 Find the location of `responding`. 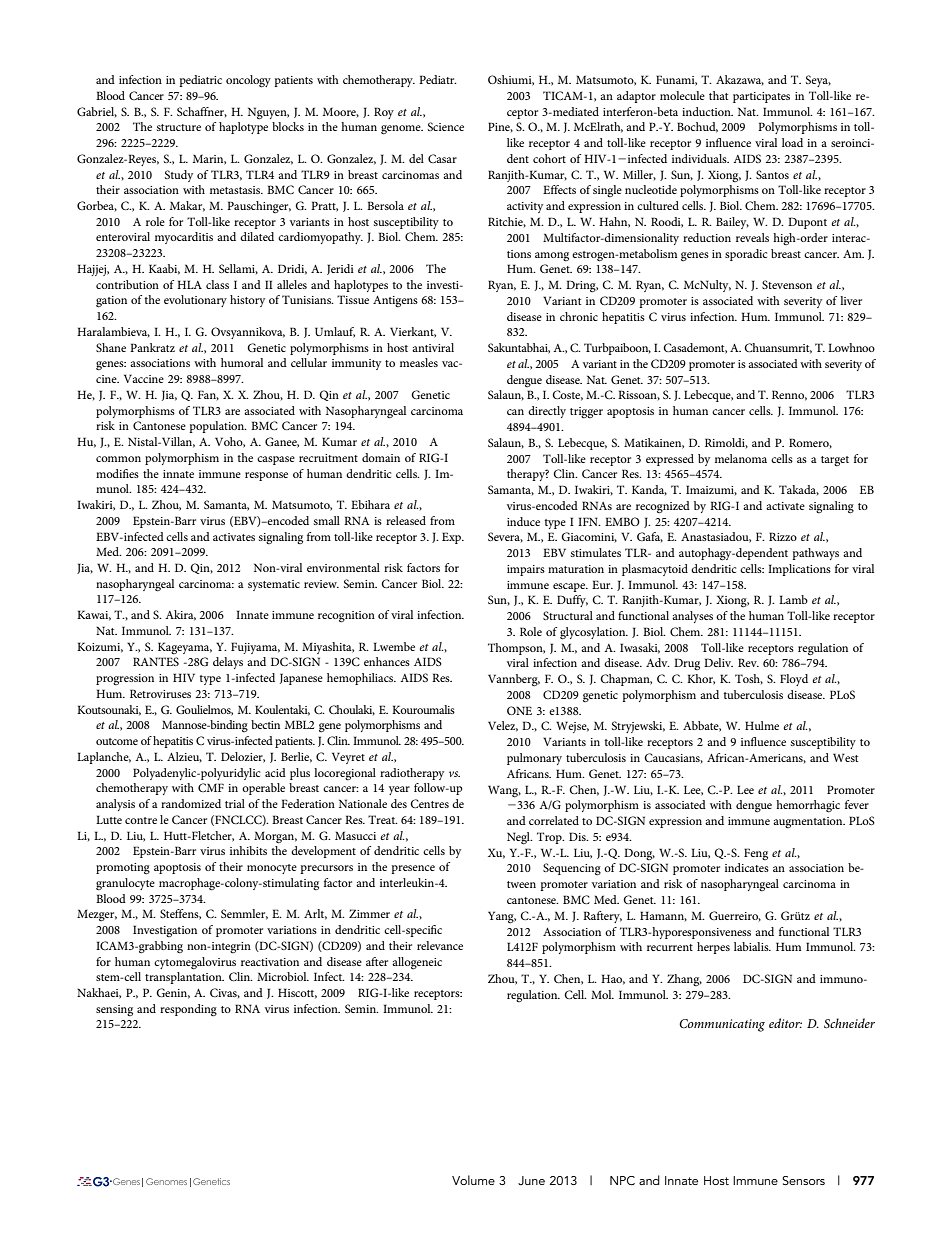

responding is located at coordinates (188, 1010).
